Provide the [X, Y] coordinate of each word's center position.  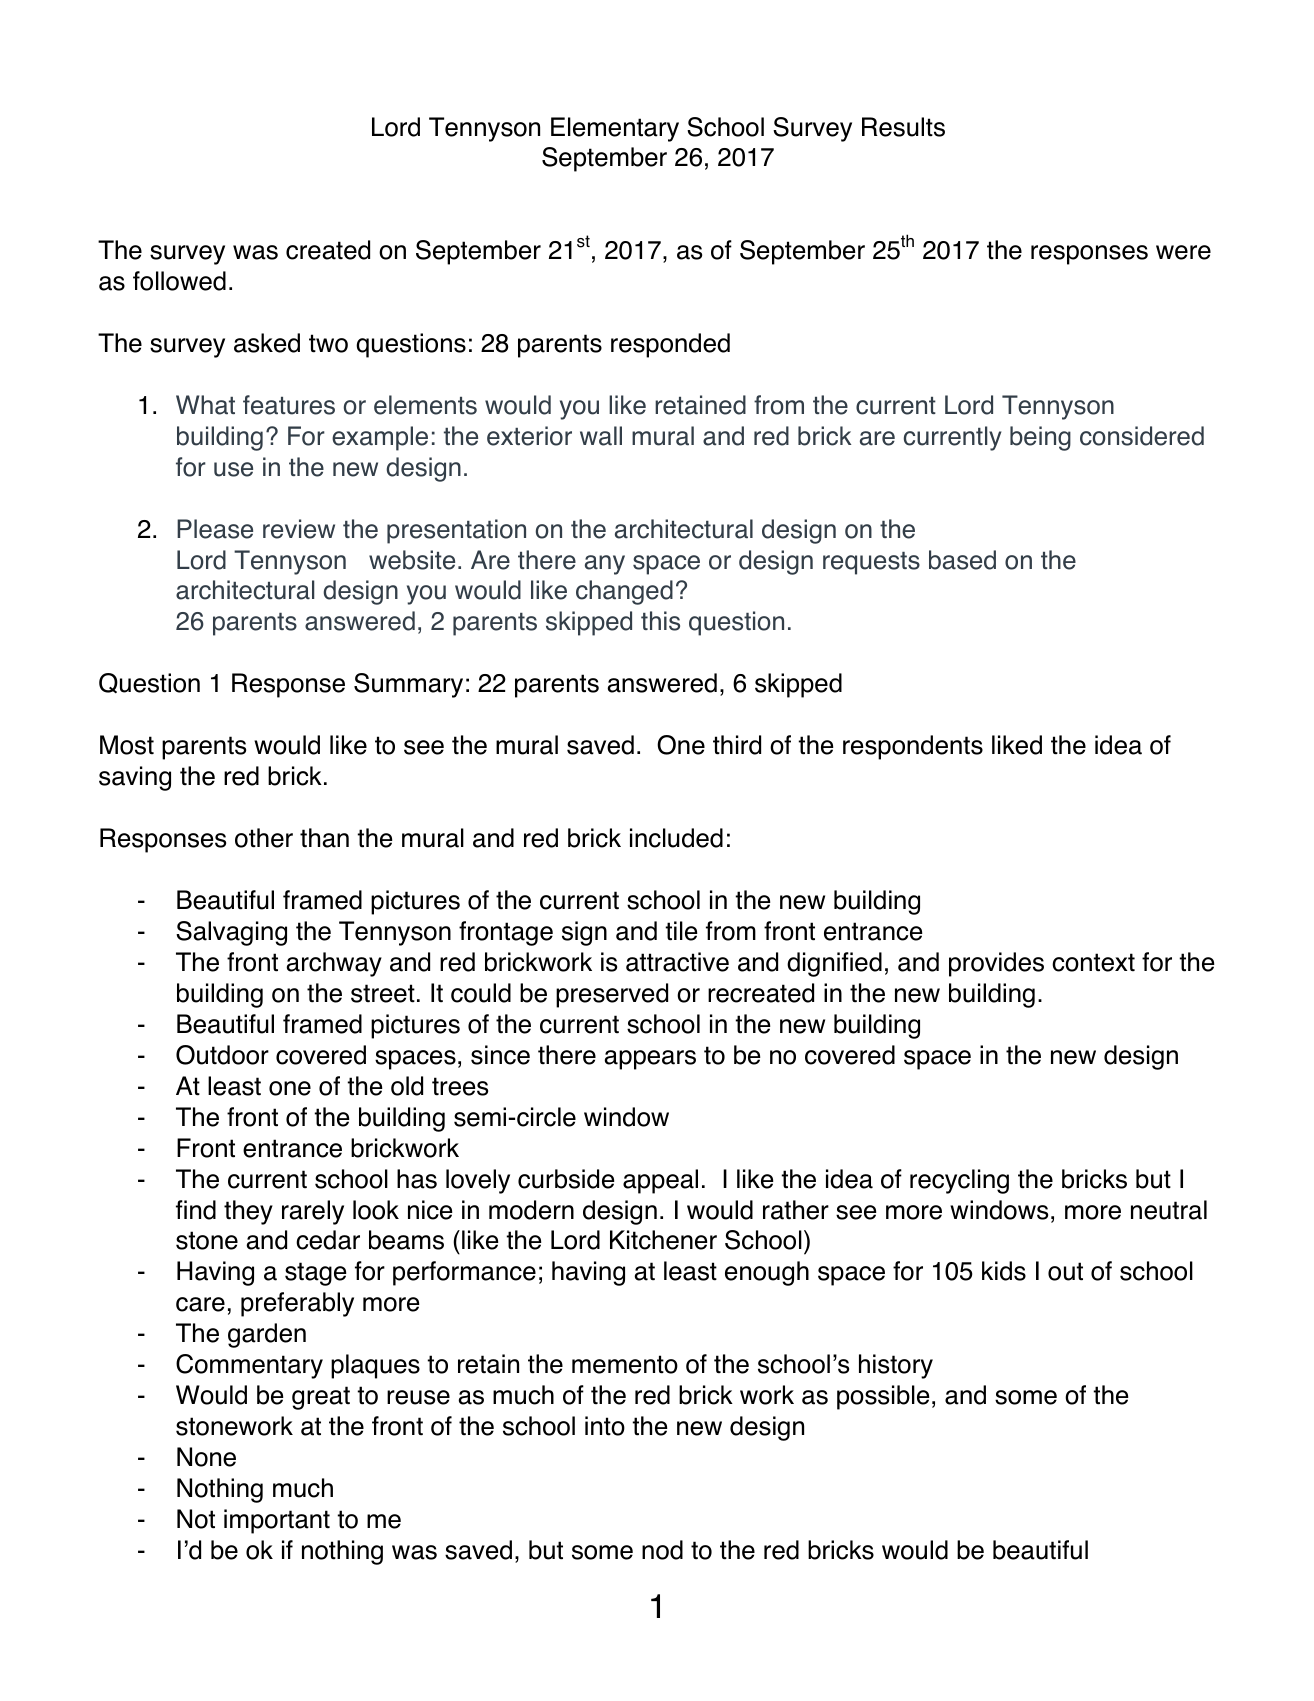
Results [903, 127]
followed [179, 281]
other [264, 838]
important [277, 1521]
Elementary [615, 129]
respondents [913, 747]
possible [883, 1397]
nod [662, 1550]
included [676, 838]
